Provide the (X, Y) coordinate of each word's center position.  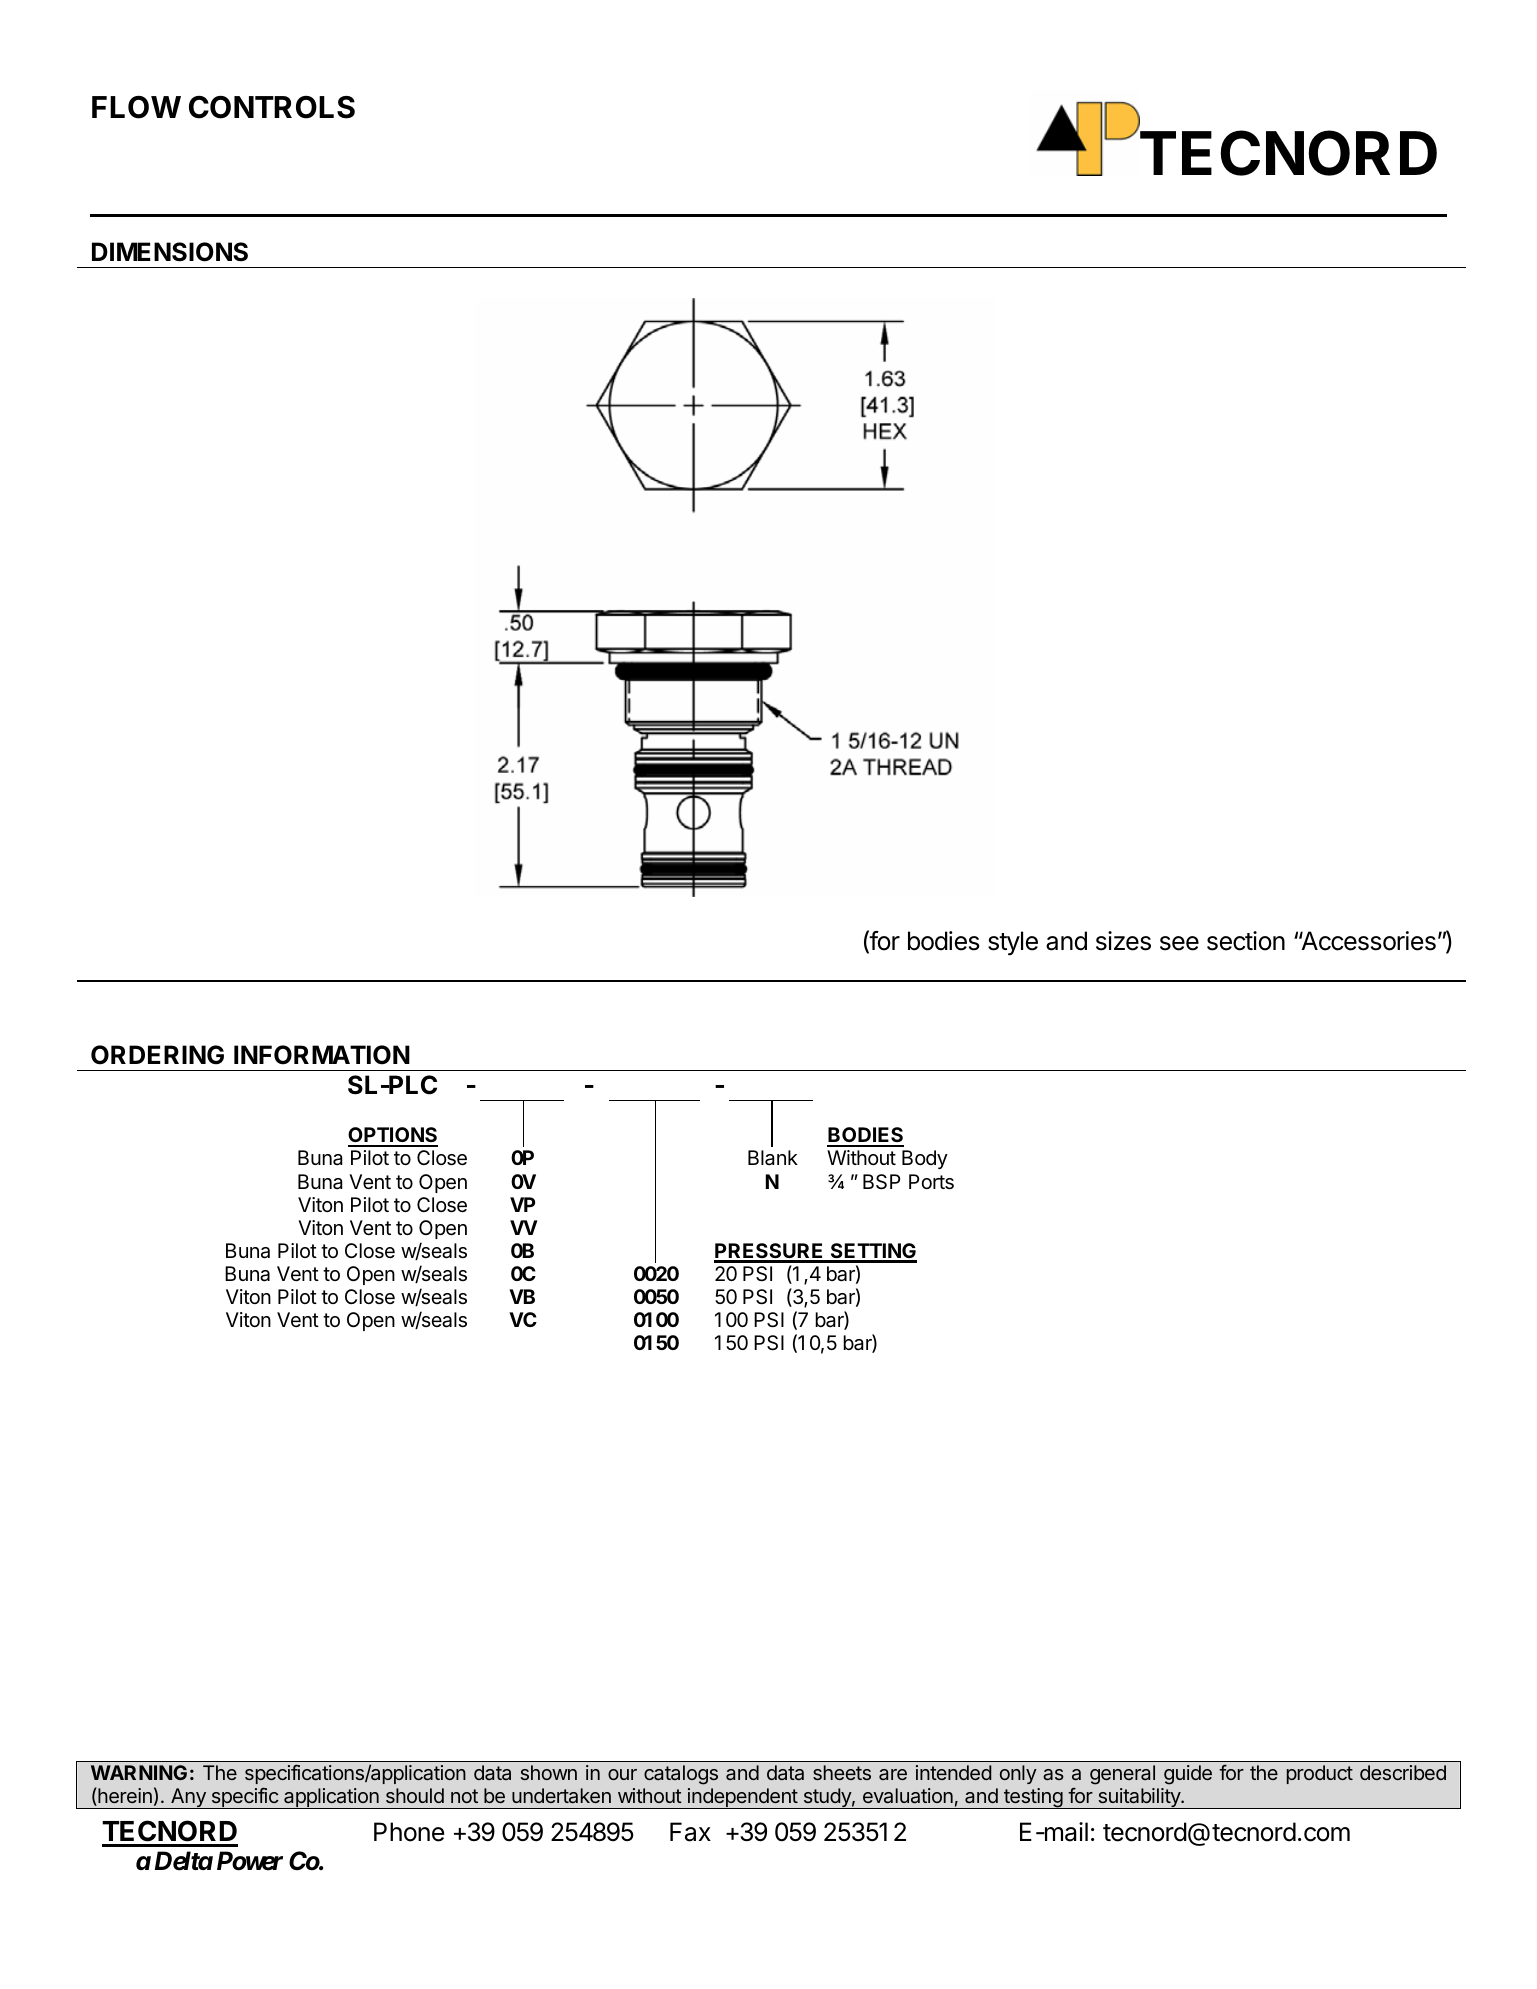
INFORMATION (322, 1055)
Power (250, 1861)
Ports (931, 1182)
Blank (773, 1158)
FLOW (136, 107)
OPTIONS (393, 1136)
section (1246, 941)
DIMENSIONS (170, 252)
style (1013, 943)
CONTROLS (272, 107)
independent (742, 1798)
